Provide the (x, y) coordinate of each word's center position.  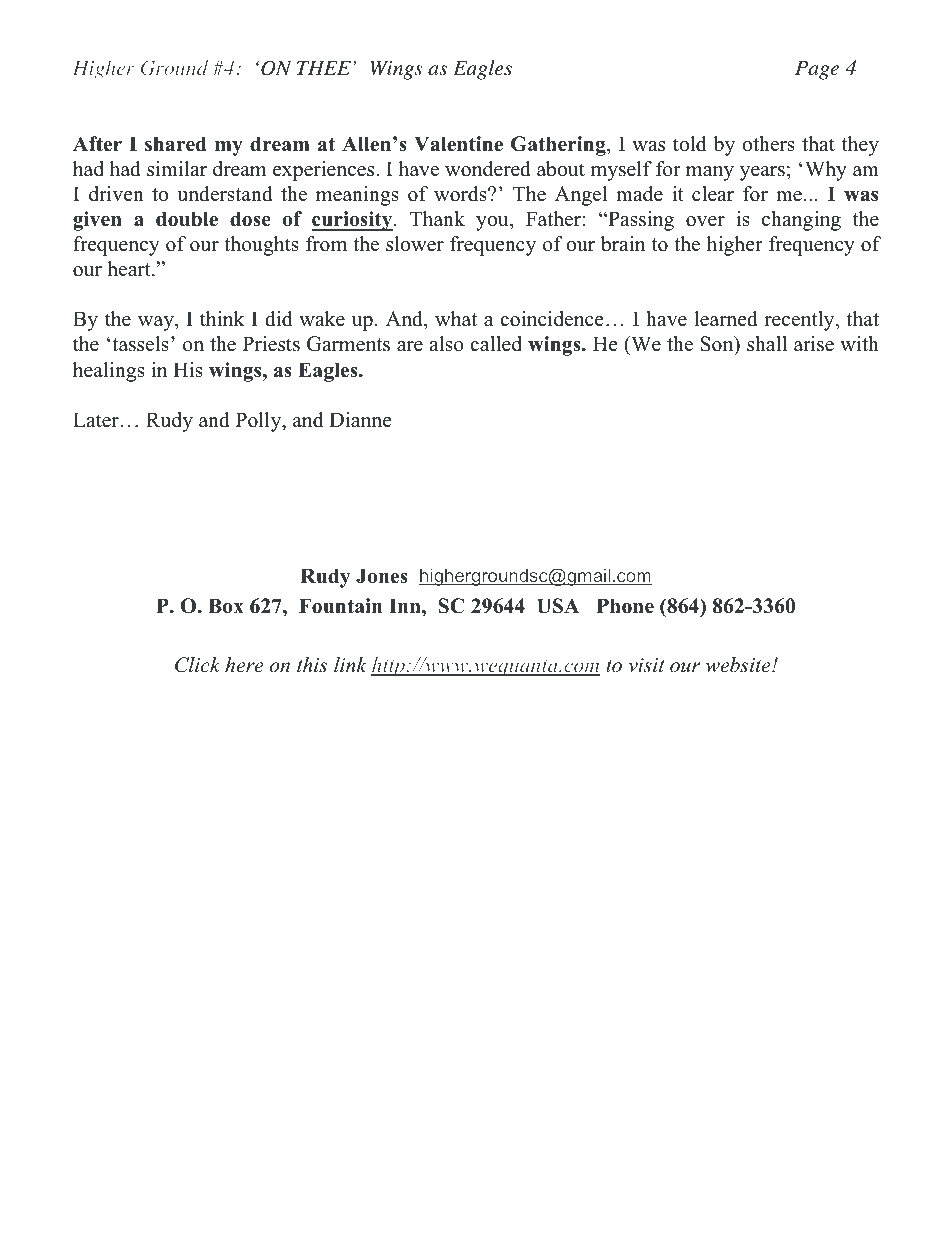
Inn (406, 605)
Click (197, 665)
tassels (140, 344)
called (496, 344)
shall (767, 344)
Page (817, 70)
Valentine (458, 144)
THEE (324, 68)
